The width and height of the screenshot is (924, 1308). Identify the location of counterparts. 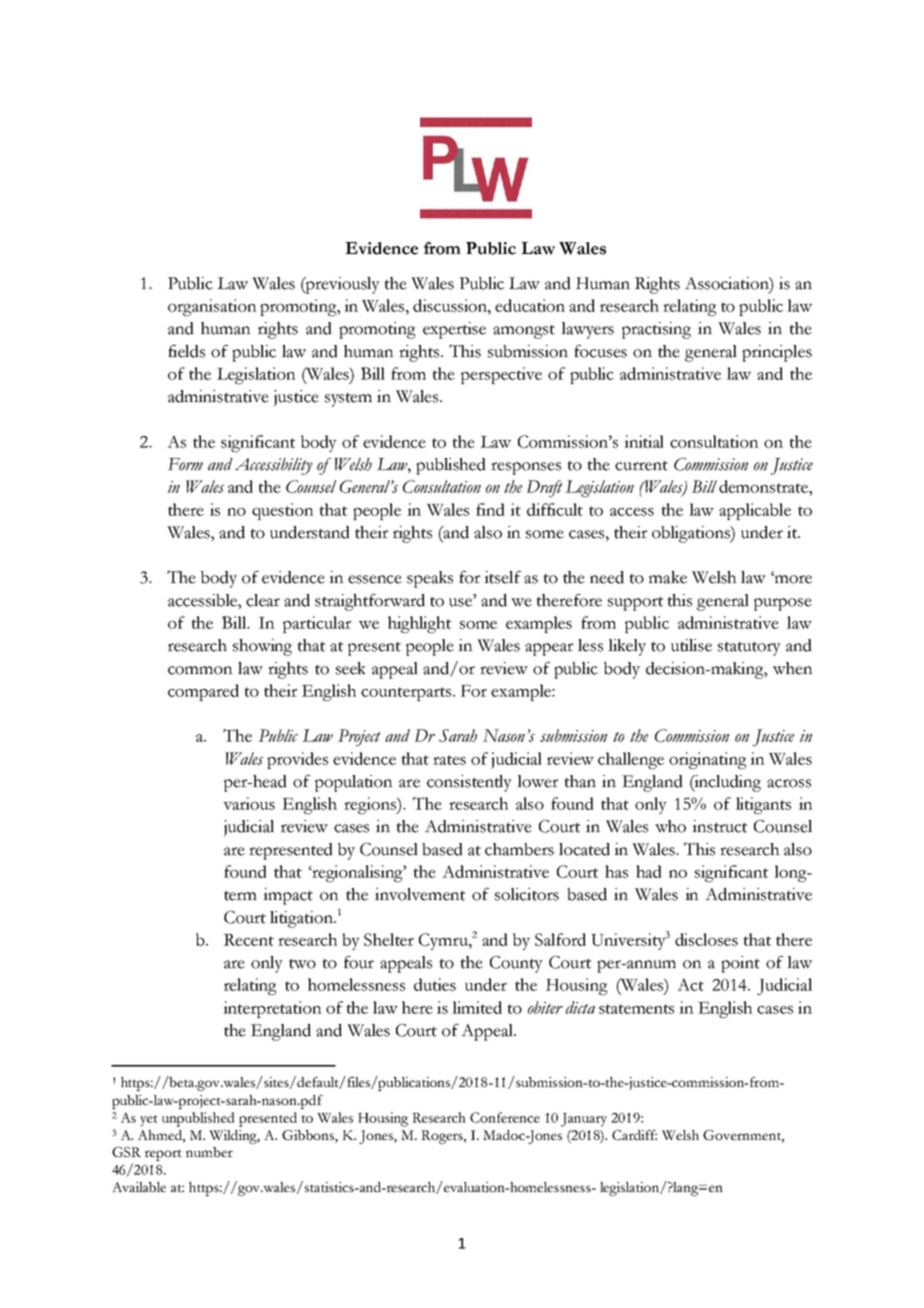
(407, 694).
